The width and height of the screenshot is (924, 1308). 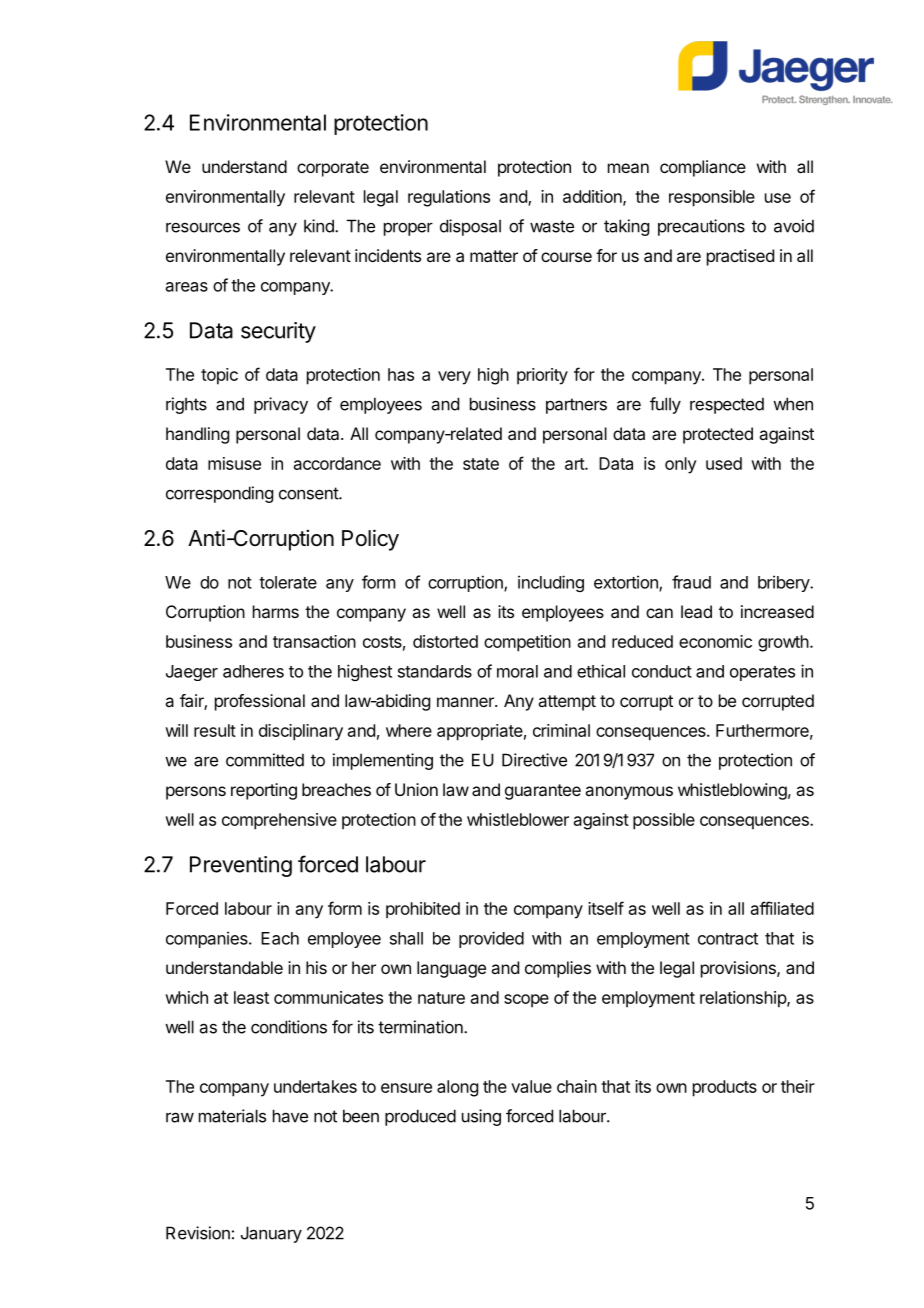 I want to click on disposal, so click(x=470, y=227).
